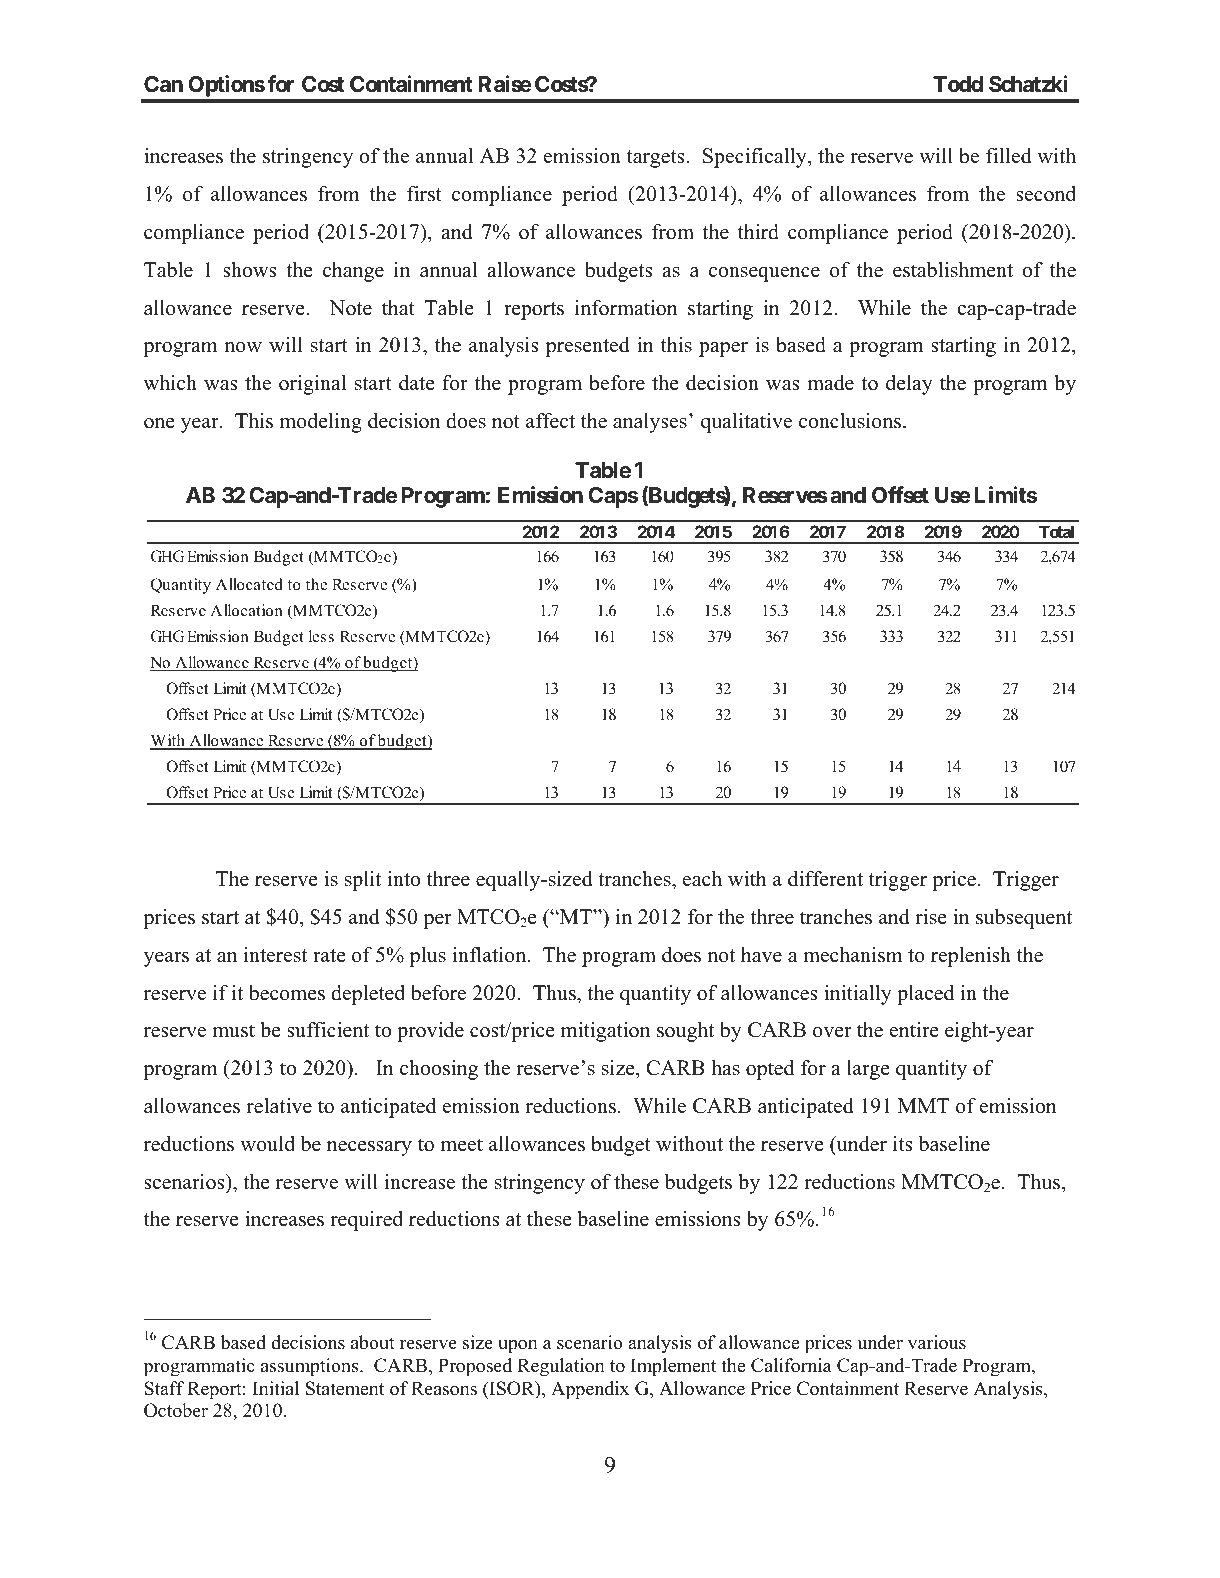  Describe the element at coordinates (825, 879) in the screenshot. I see `different` at that location.
